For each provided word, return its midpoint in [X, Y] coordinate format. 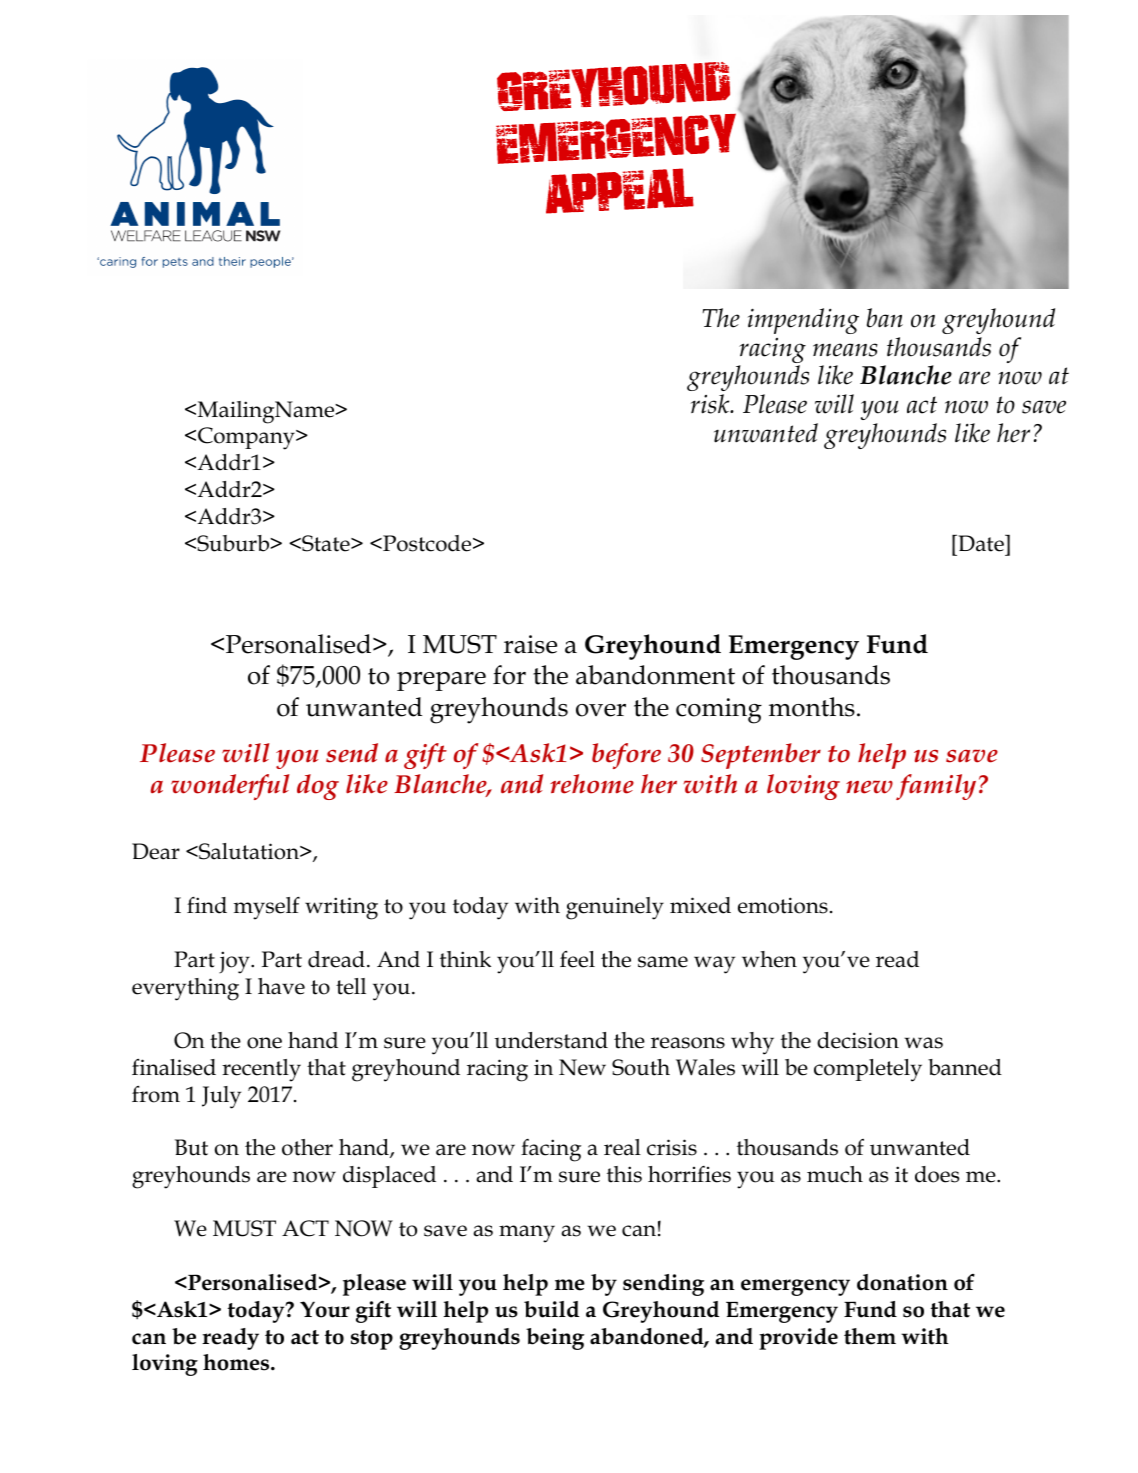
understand [551, 1040]
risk [711, 404]
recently [261, 1070]
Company [247, 438]
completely [868, 1070]
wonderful [230, 787]
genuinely [615, 908]
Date [981, 543]
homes [237, 1362]
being [555, 1339]
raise [530, 644]
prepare [441, 681]
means [845, 350]
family [936, 787]
